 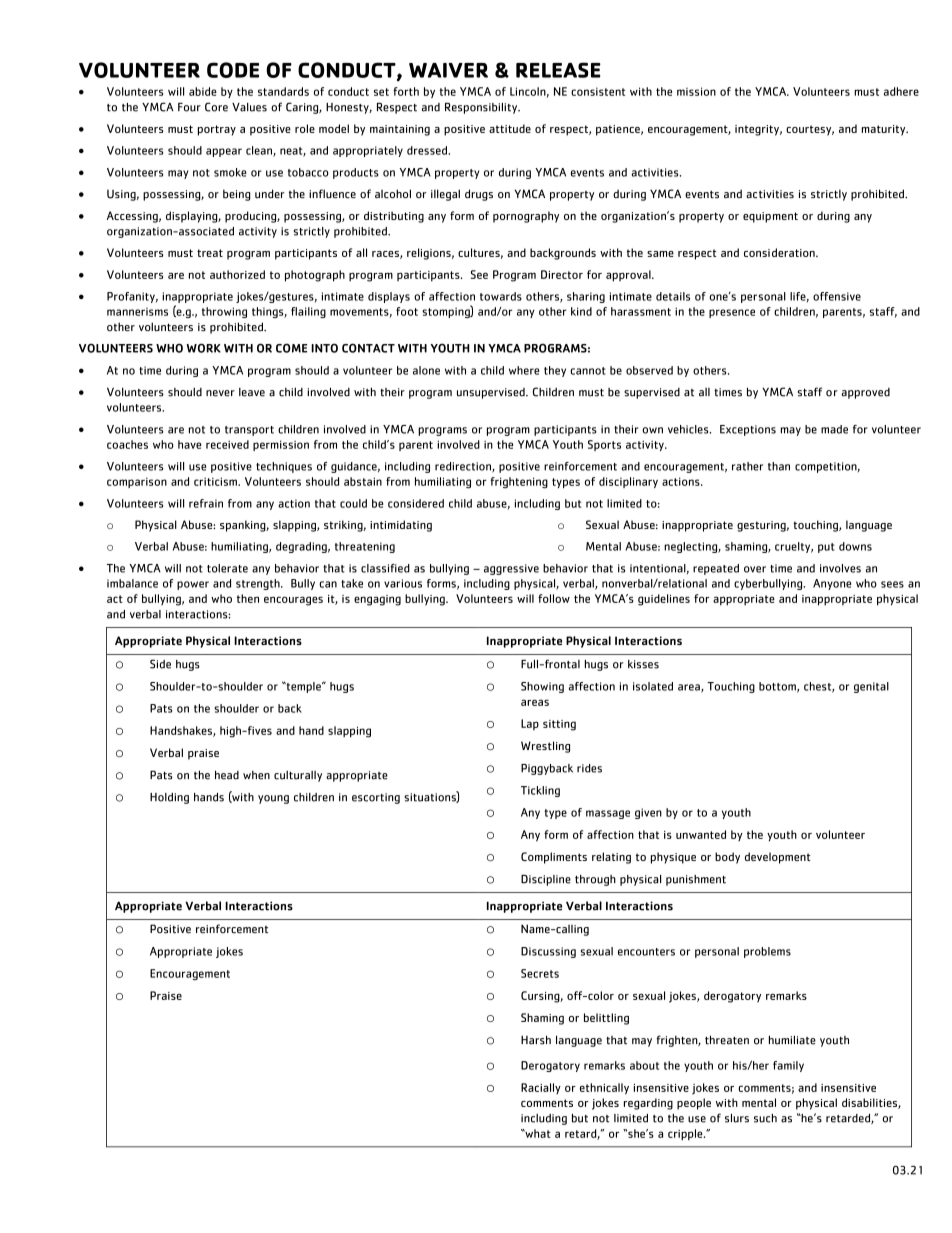 What do you see at coordinates (554, 598) in the screenshot?
I see `follow` at bounding box center [554, 598].
